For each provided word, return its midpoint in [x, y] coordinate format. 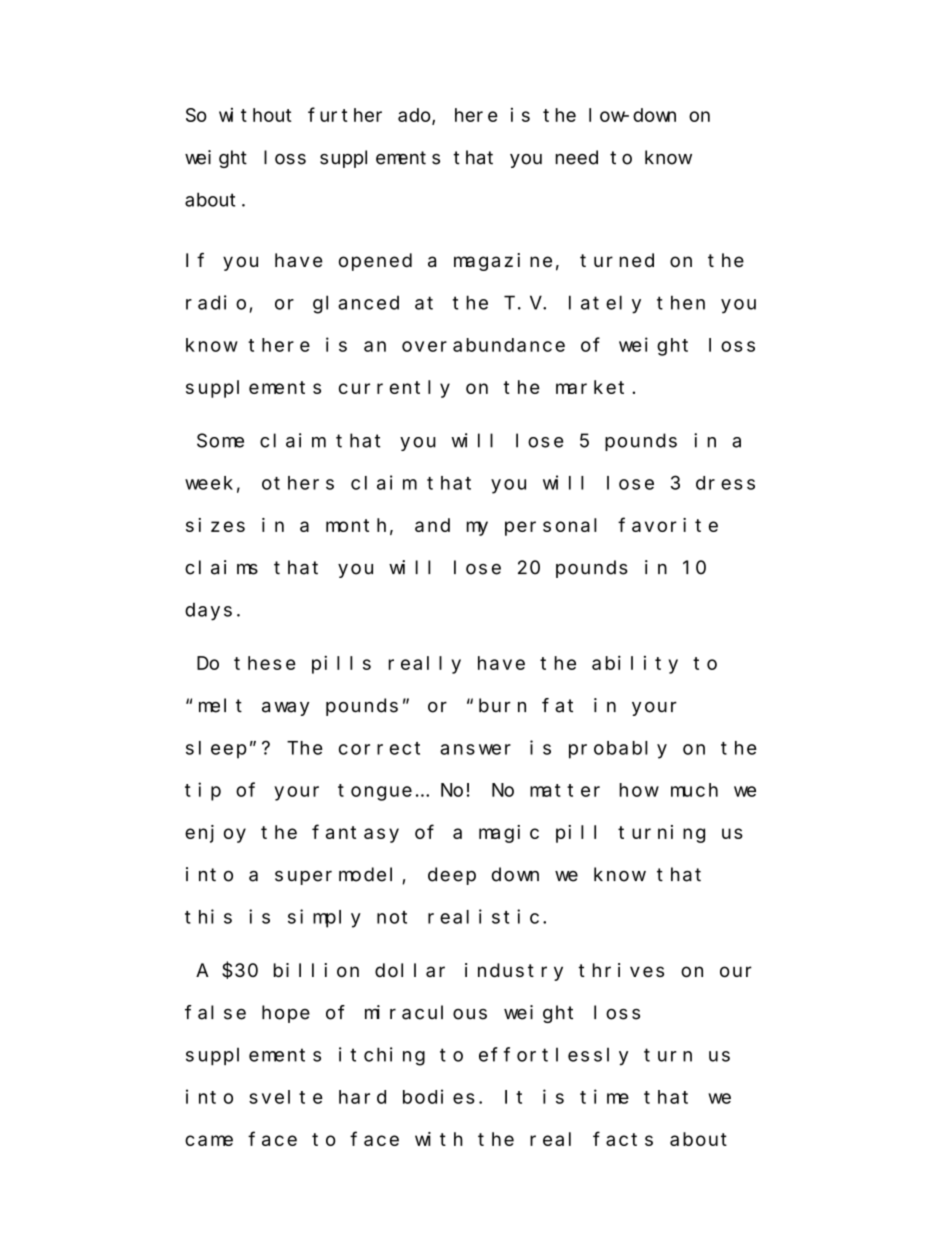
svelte [286, 1097]
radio [216, 302]
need [577, 157]
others [298, 483]
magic [509, 834]
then [681, 302]
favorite [668, 524]
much [694, 790]
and [432, 525]
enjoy [215, 834]
